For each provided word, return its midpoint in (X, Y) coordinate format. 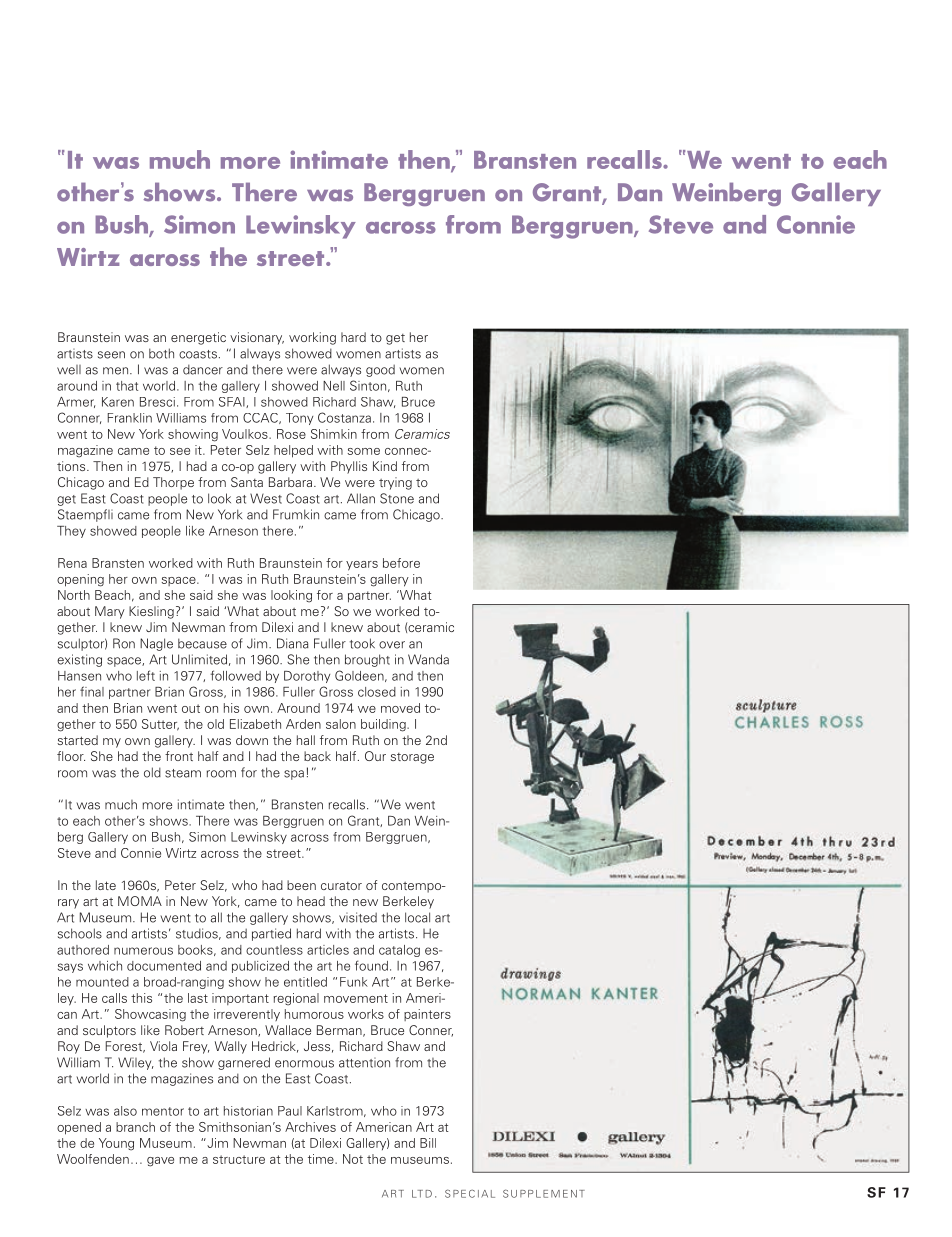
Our (375, 756)
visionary (257, 338)
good (380, 370)
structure (239, 1159)
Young (116, 1144)
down (252, 740)
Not (353, 1159)
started (77, 740)
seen (111, 355)
